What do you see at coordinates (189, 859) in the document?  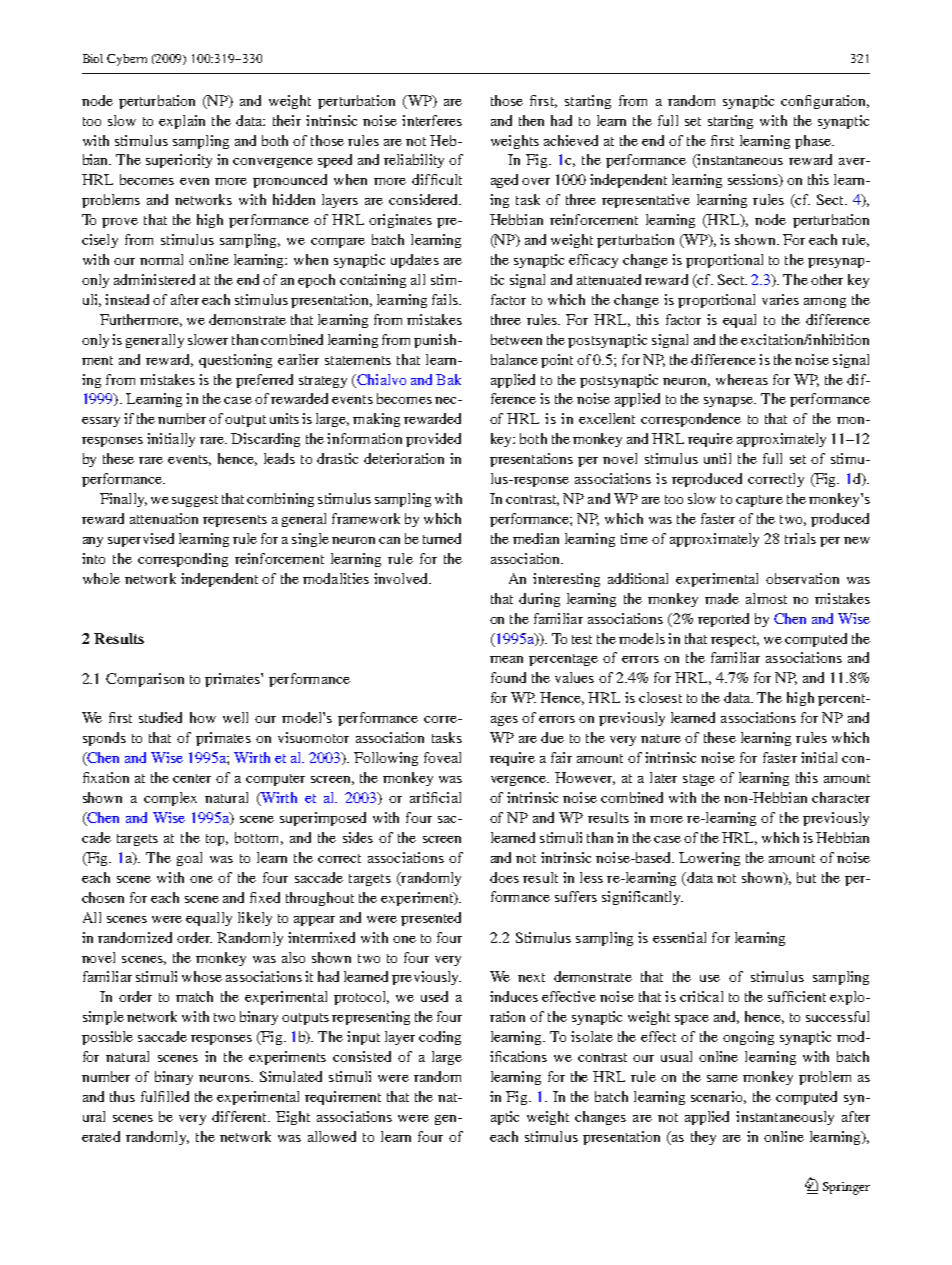 I see `goal` at bounding box center [189, 859].
